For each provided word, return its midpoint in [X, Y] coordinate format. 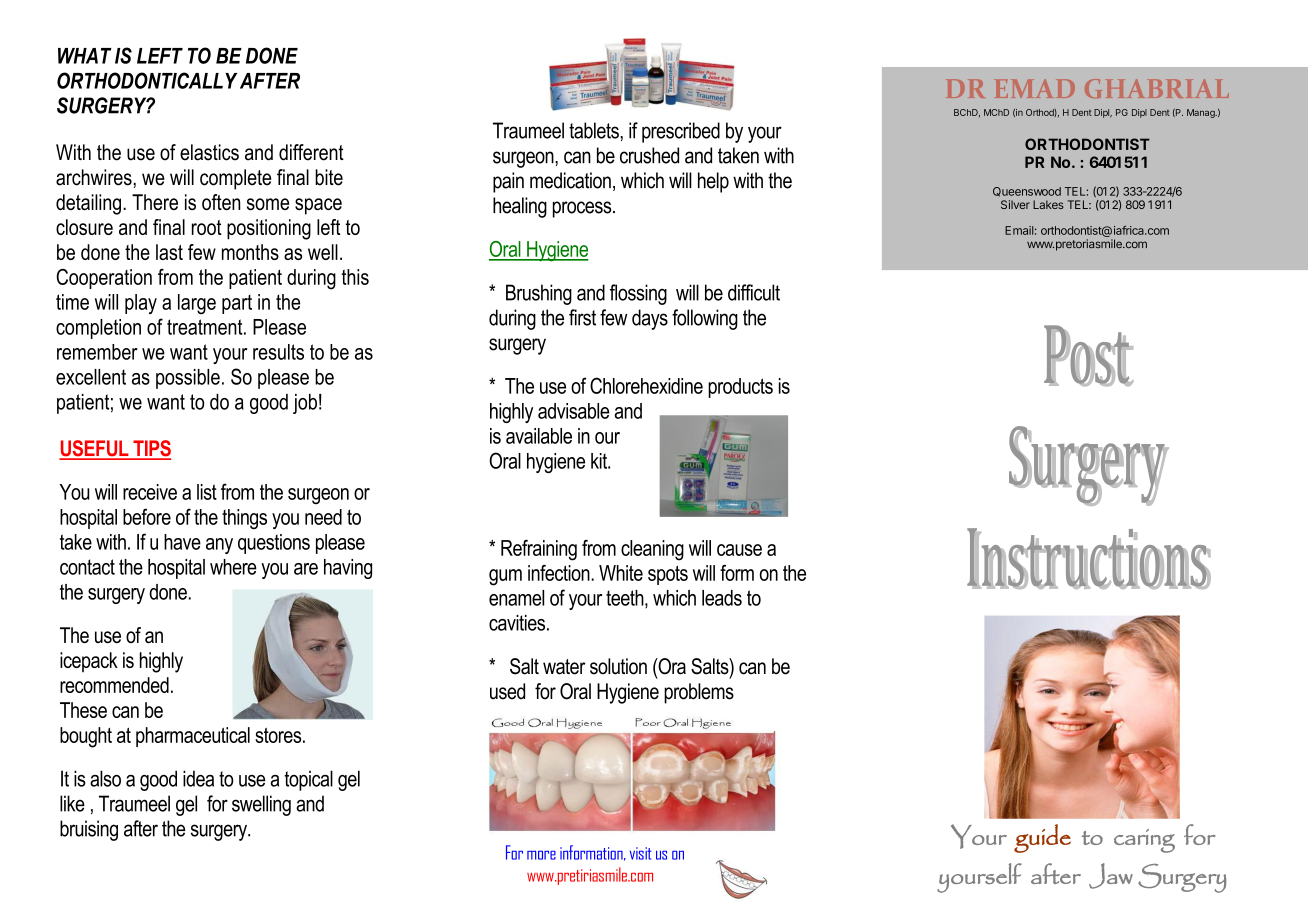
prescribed [681, 132]
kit [600, 461]
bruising [89, 830]
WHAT [85, 56]
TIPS [151, 449]
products [740, 388]
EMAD [1034, 88]
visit [641, 853]
